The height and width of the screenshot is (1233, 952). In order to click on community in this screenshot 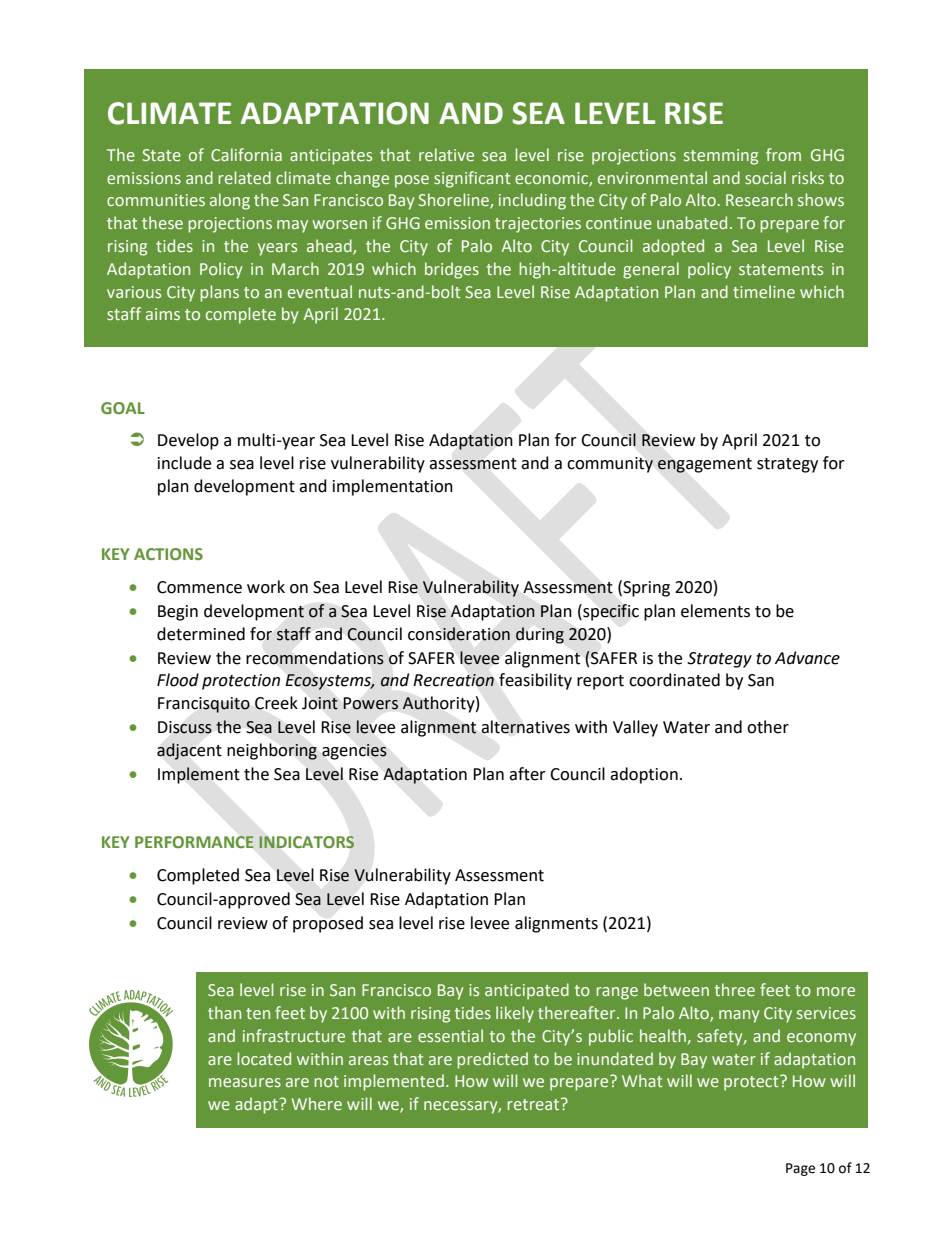, I will do `click(610, 465)`.
